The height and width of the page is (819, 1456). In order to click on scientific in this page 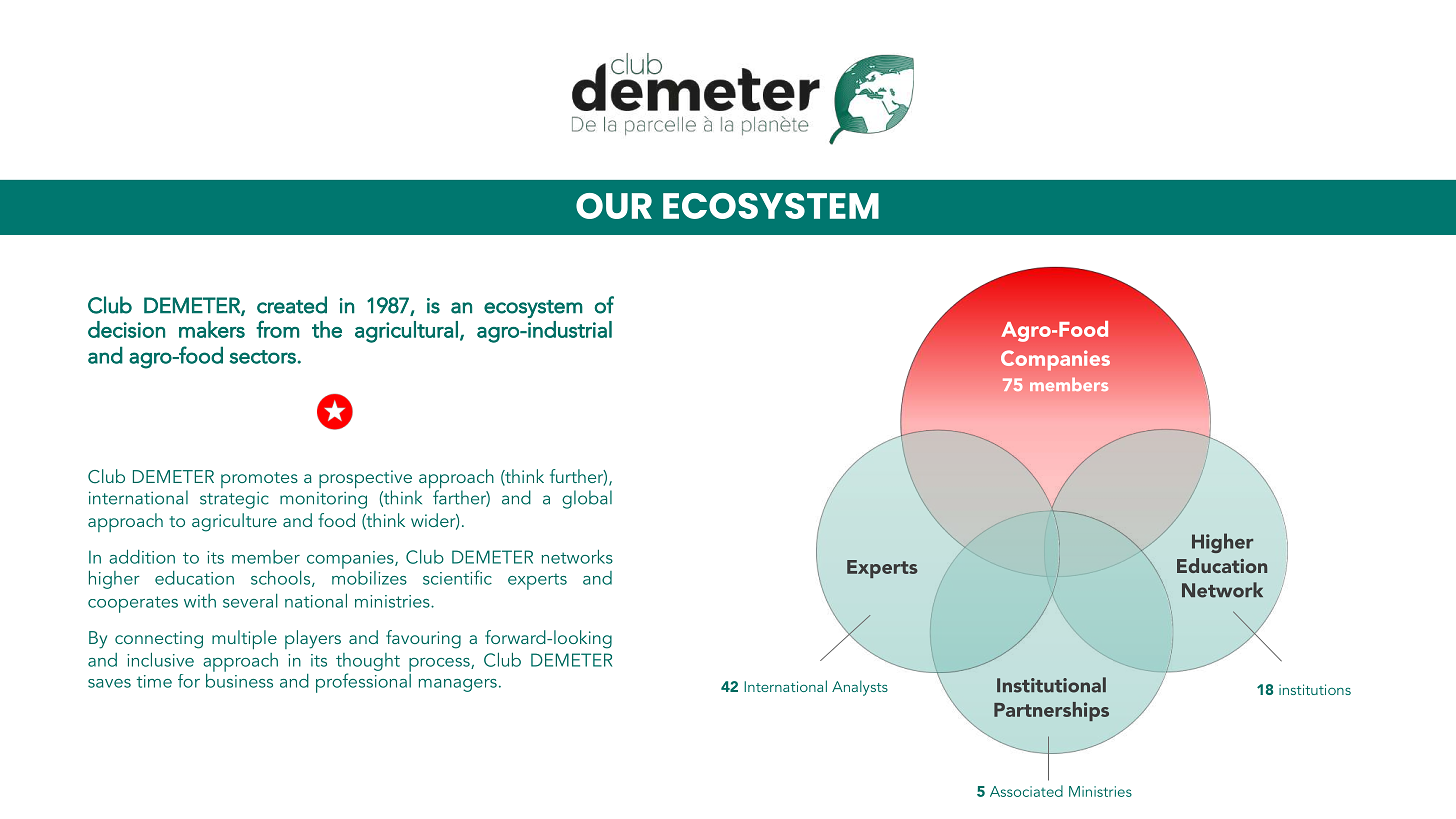, I will do `click(457, 577)`.
